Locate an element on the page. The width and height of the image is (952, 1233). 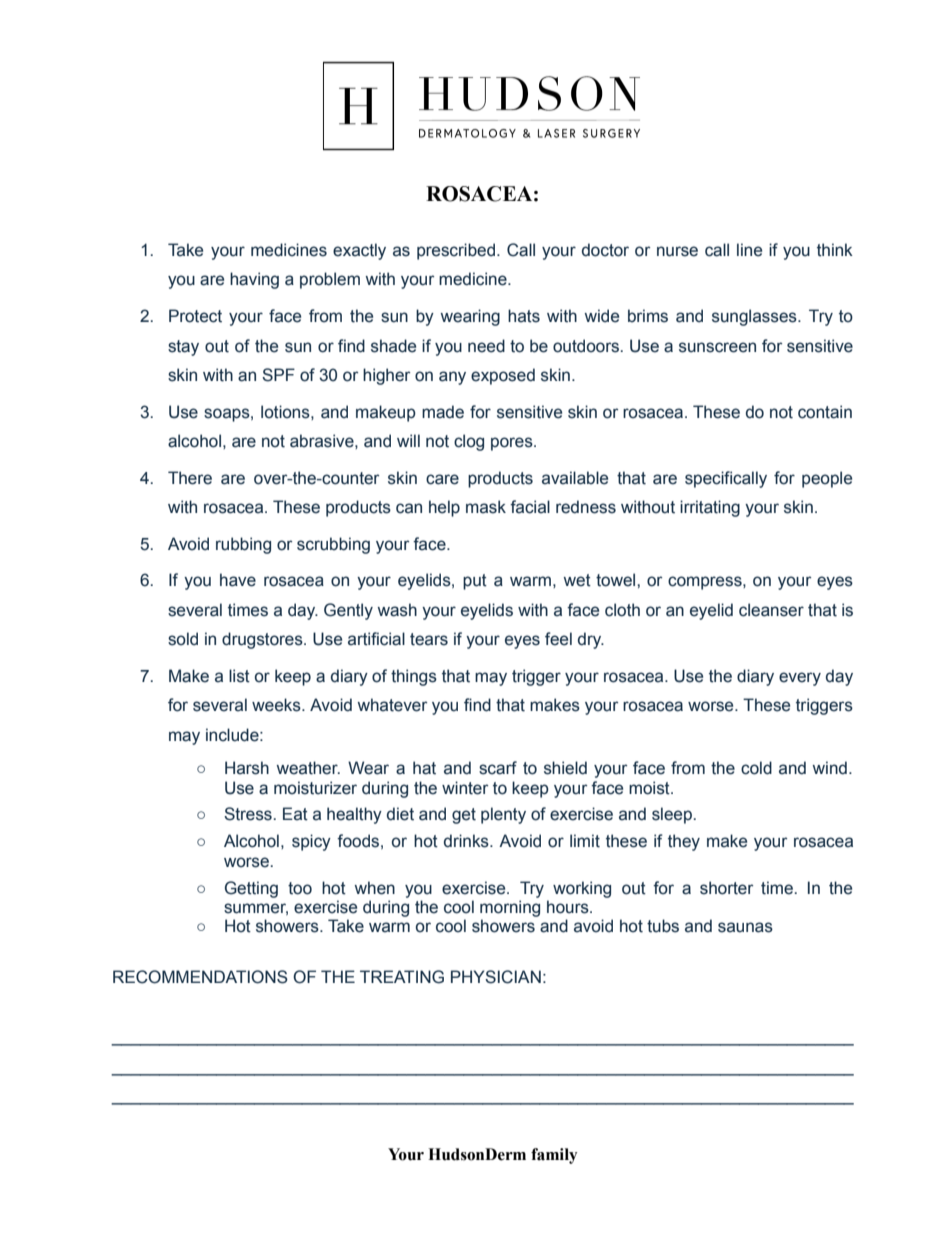
every is located at coordinates (800, 679).
